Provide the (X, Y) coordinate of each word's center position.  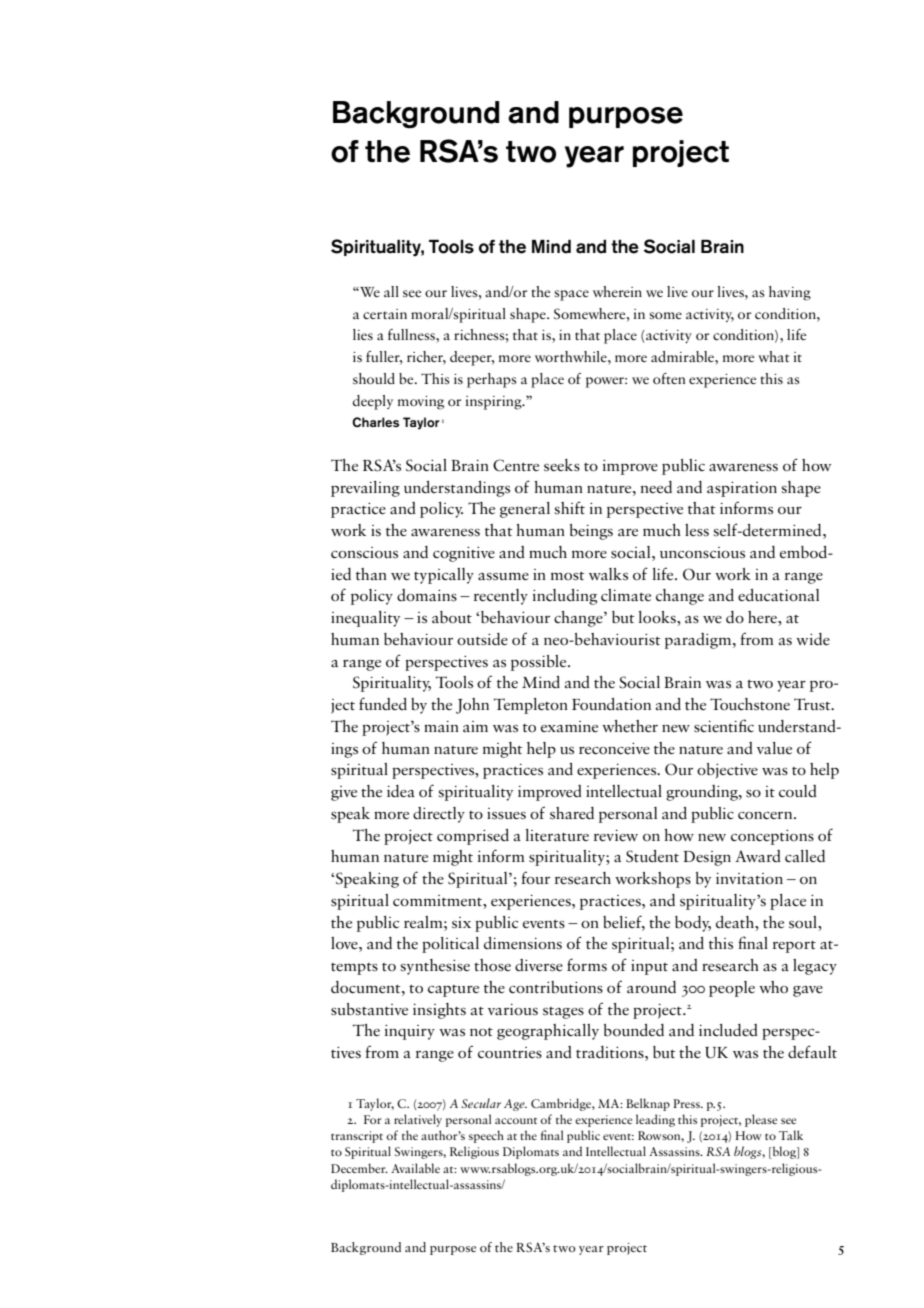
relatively (418, 1120)
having (790, 293)
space (571, 295)
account (516, 1121)
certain (385, 314)
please (761, 1120)
